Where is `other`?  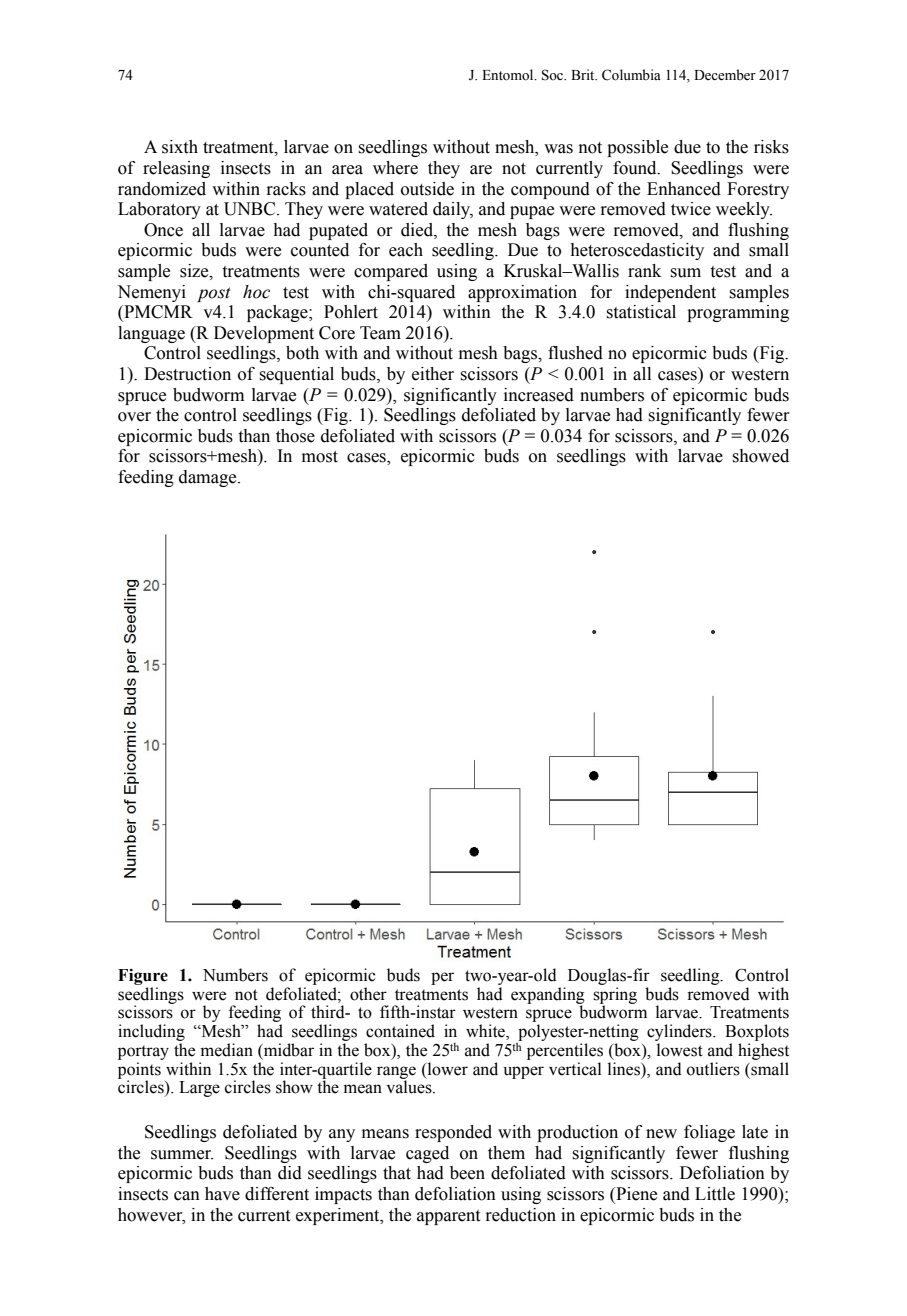
other is located at coordinates (368, 994).
